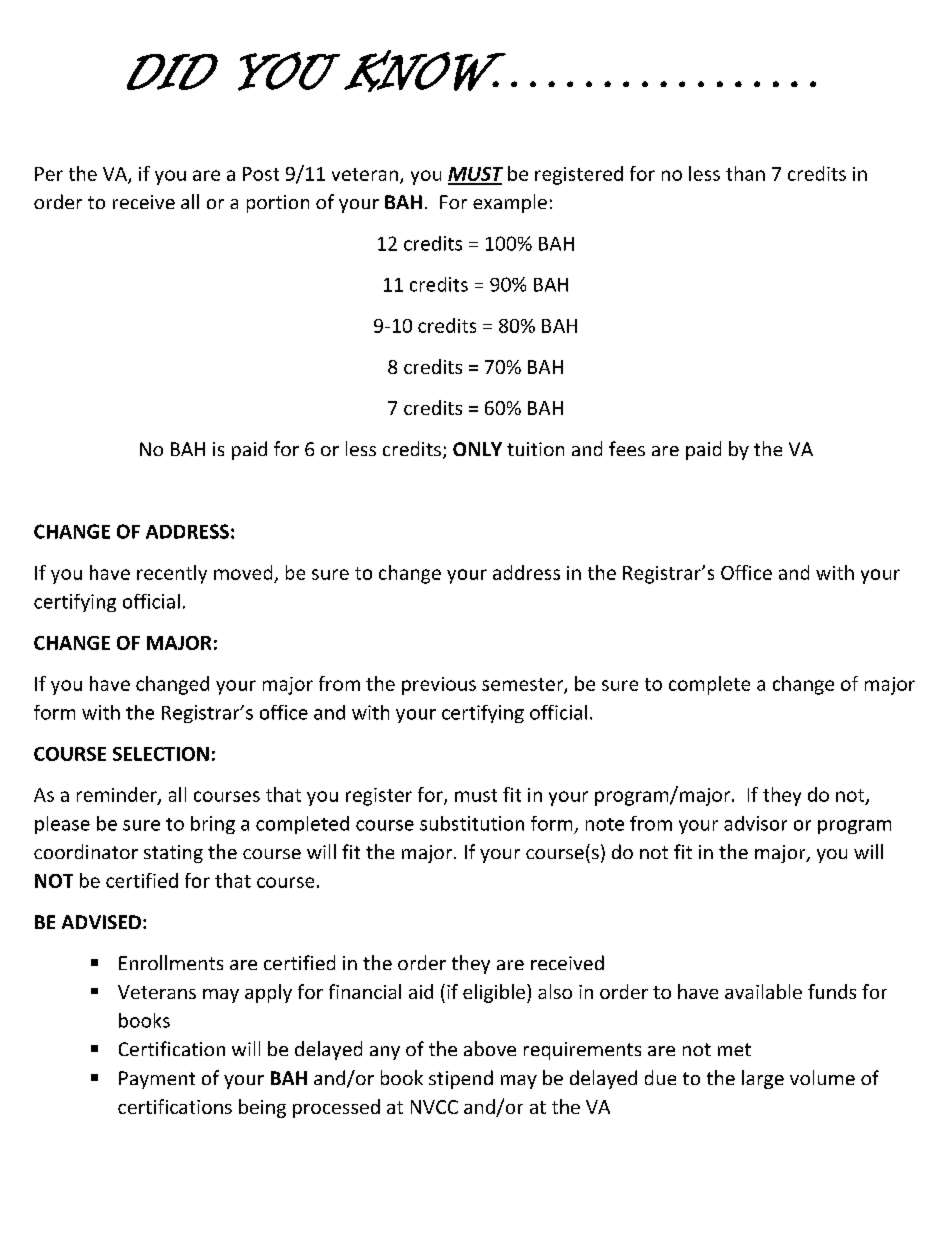  I want to click on stipend, so click(461, 1079).
